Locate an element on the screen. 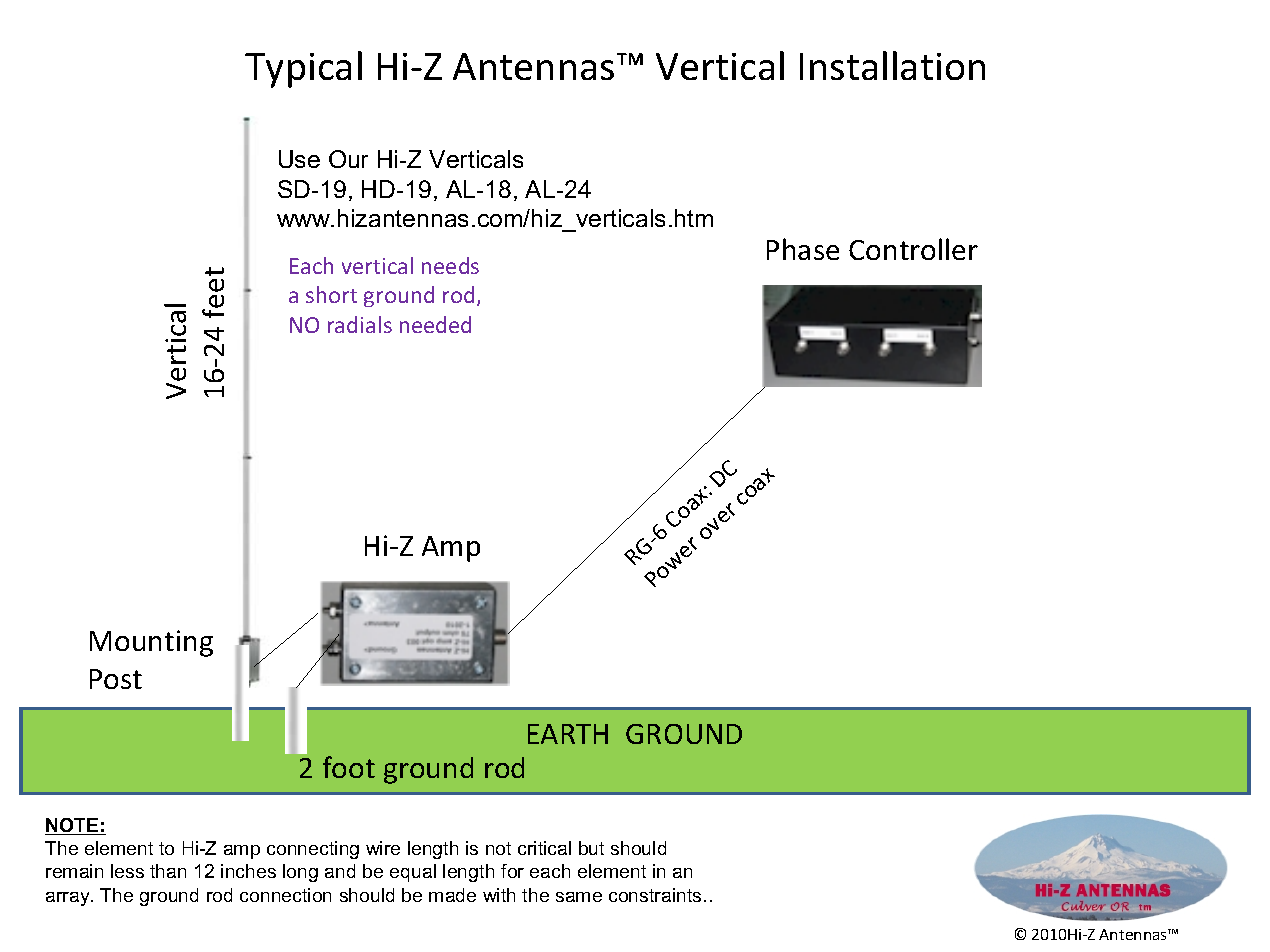  for is located at coordinates (512, 871).
